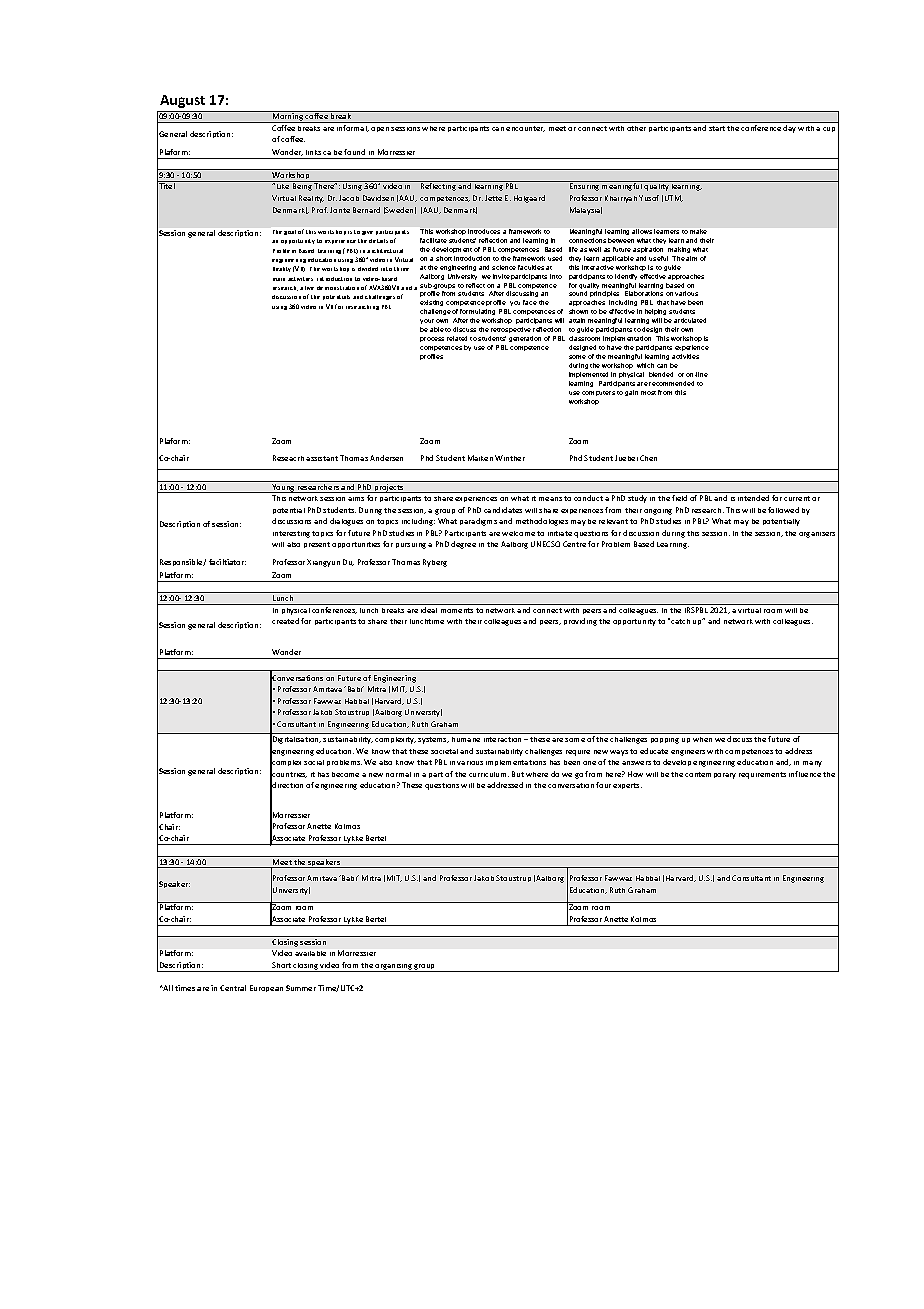 This page has height=1309, width=924. I want to click on followed, so click(783, 510).
